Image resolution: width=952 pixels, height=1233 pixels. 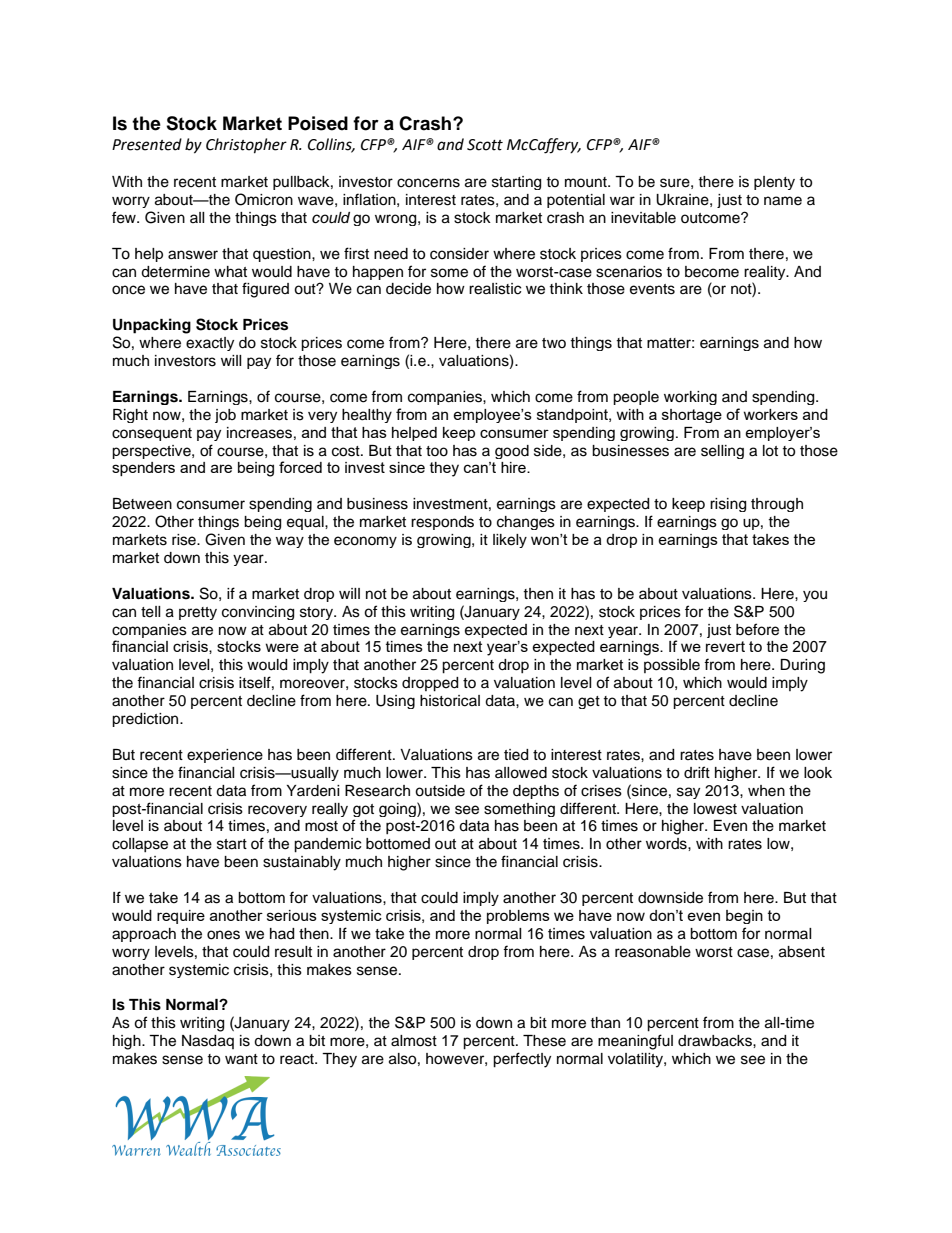 What do you see at coordinates (715, 809) in the image?
I see `lowest` at bounding box center [715, 809].
